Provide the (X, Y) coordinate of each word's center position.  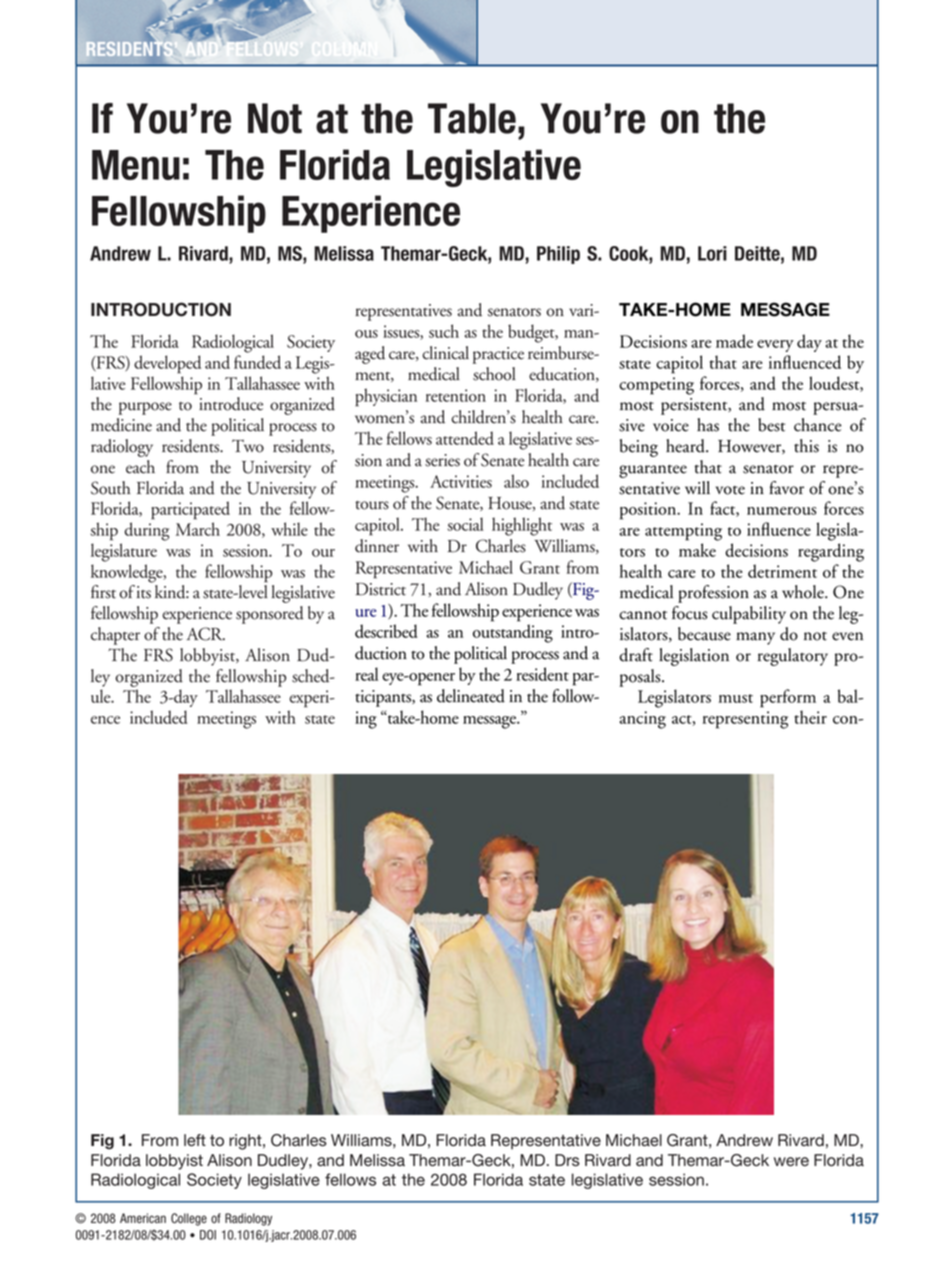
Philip (558, 255)
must (736, 698)
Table (472, 118)
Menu (136, 165)
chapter (115, 636)
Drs (567, 1160)
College (189, 1219)
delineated (471, 696)
